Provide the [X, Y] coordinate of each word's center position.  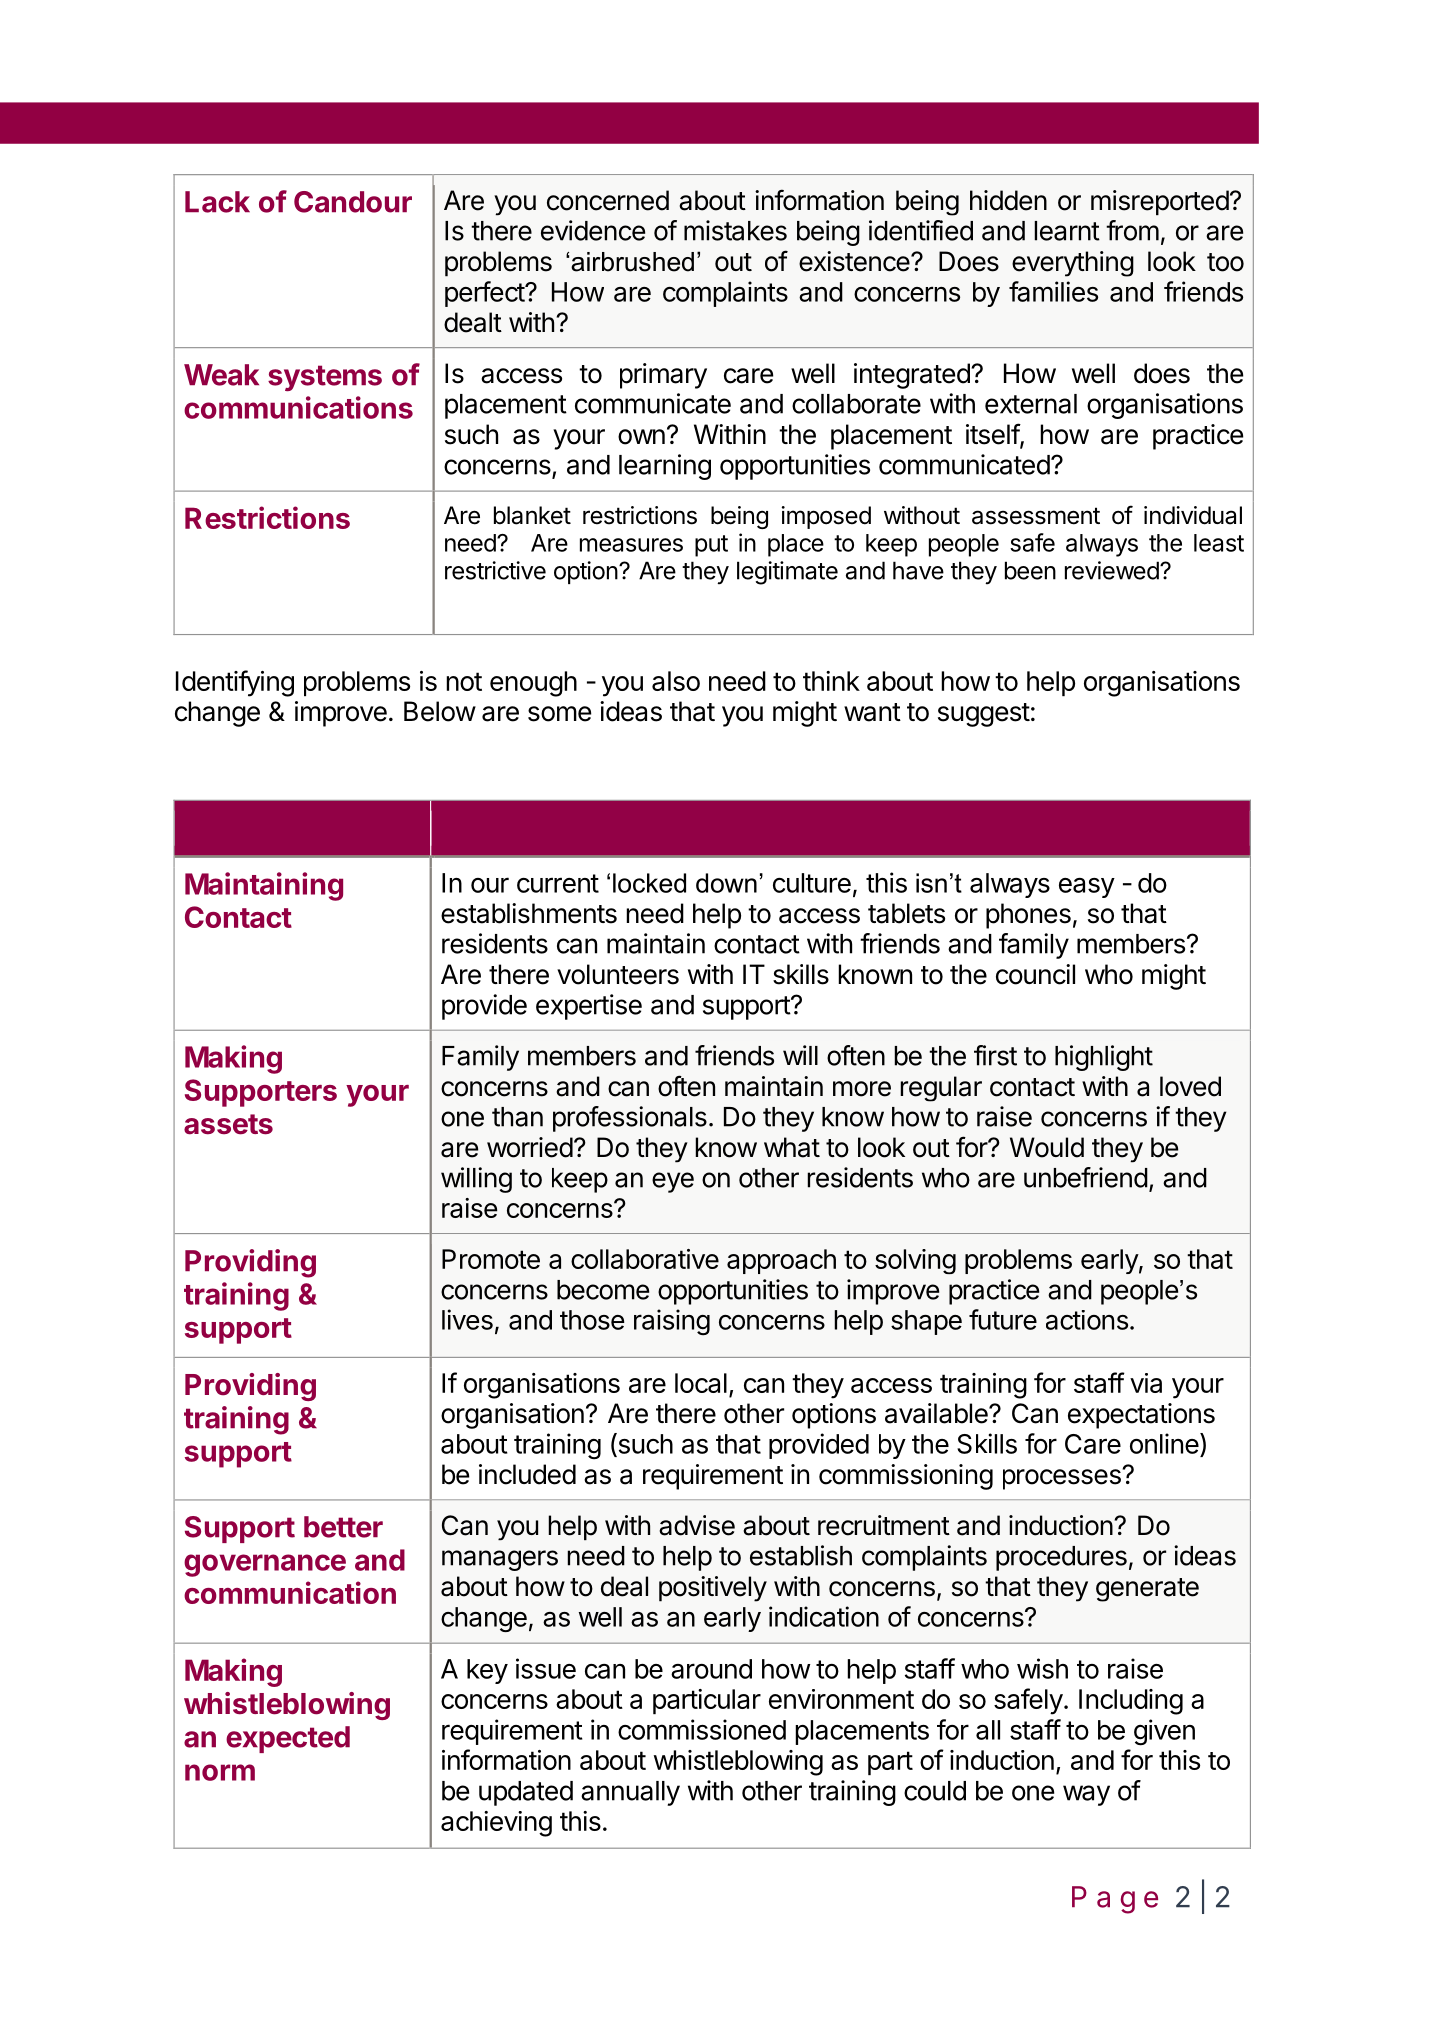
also [676, 681]
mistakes [735, 230]
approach [781, 1261]
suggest [984, 715]
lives [467, 1319]
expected [288, 1739]
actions [1087, 1320]
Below [440, 711]
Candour [353, 202]
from [1132, 230]
